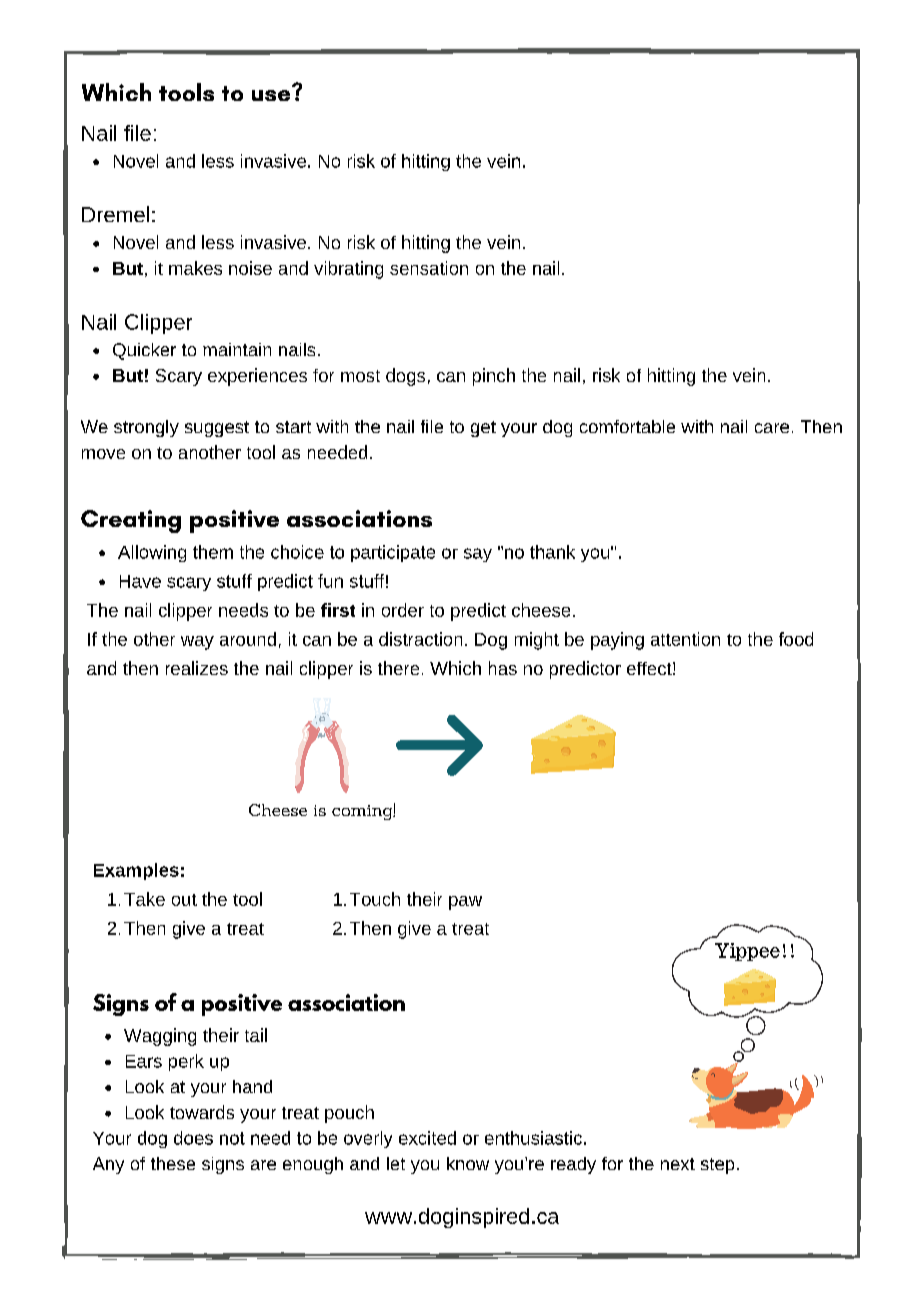 The image size is (924, 1308). I want to click on care, so click(772, 428).
